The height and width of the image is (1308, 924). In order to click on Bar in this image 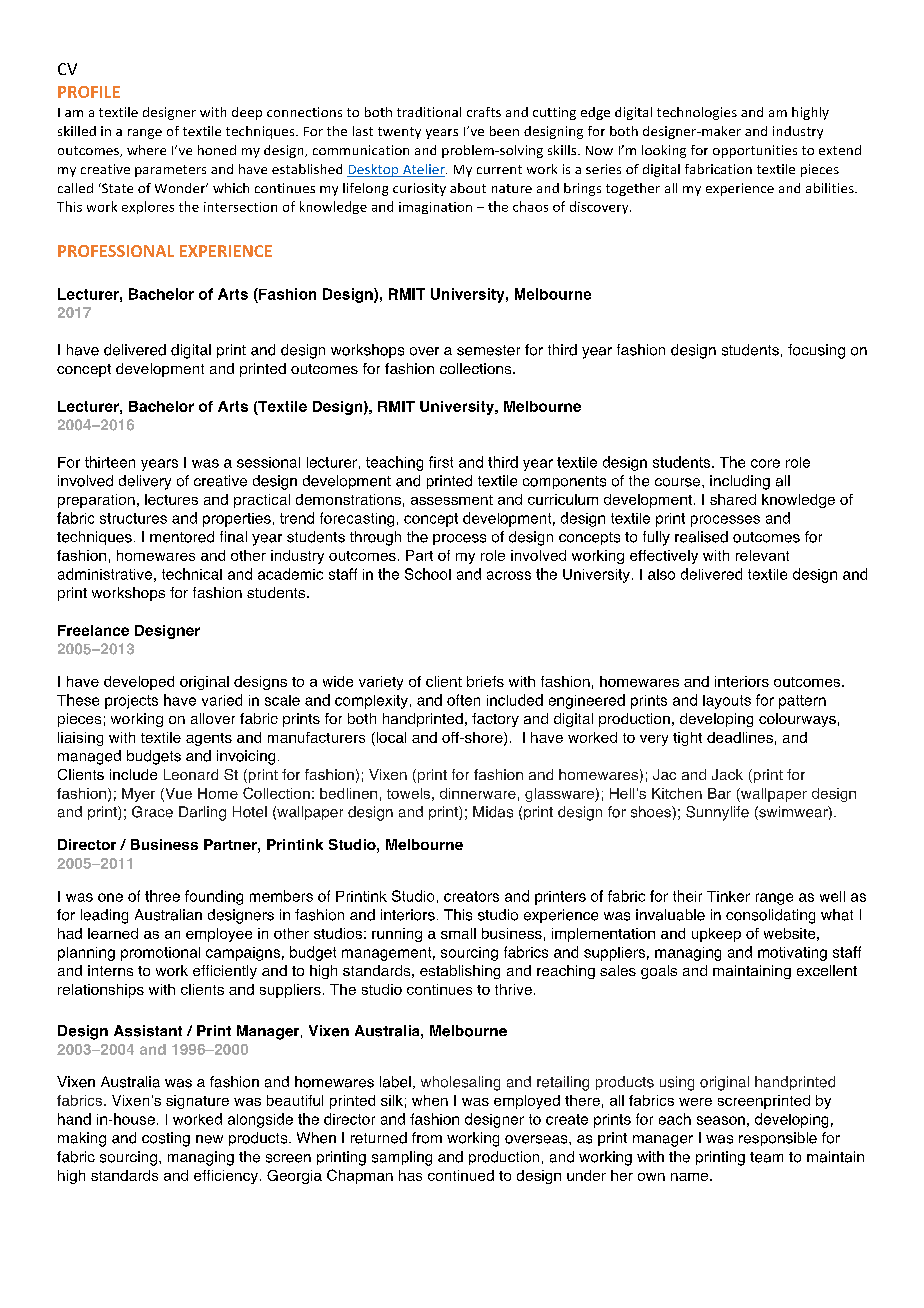, I will do `click(719, 793)`.
